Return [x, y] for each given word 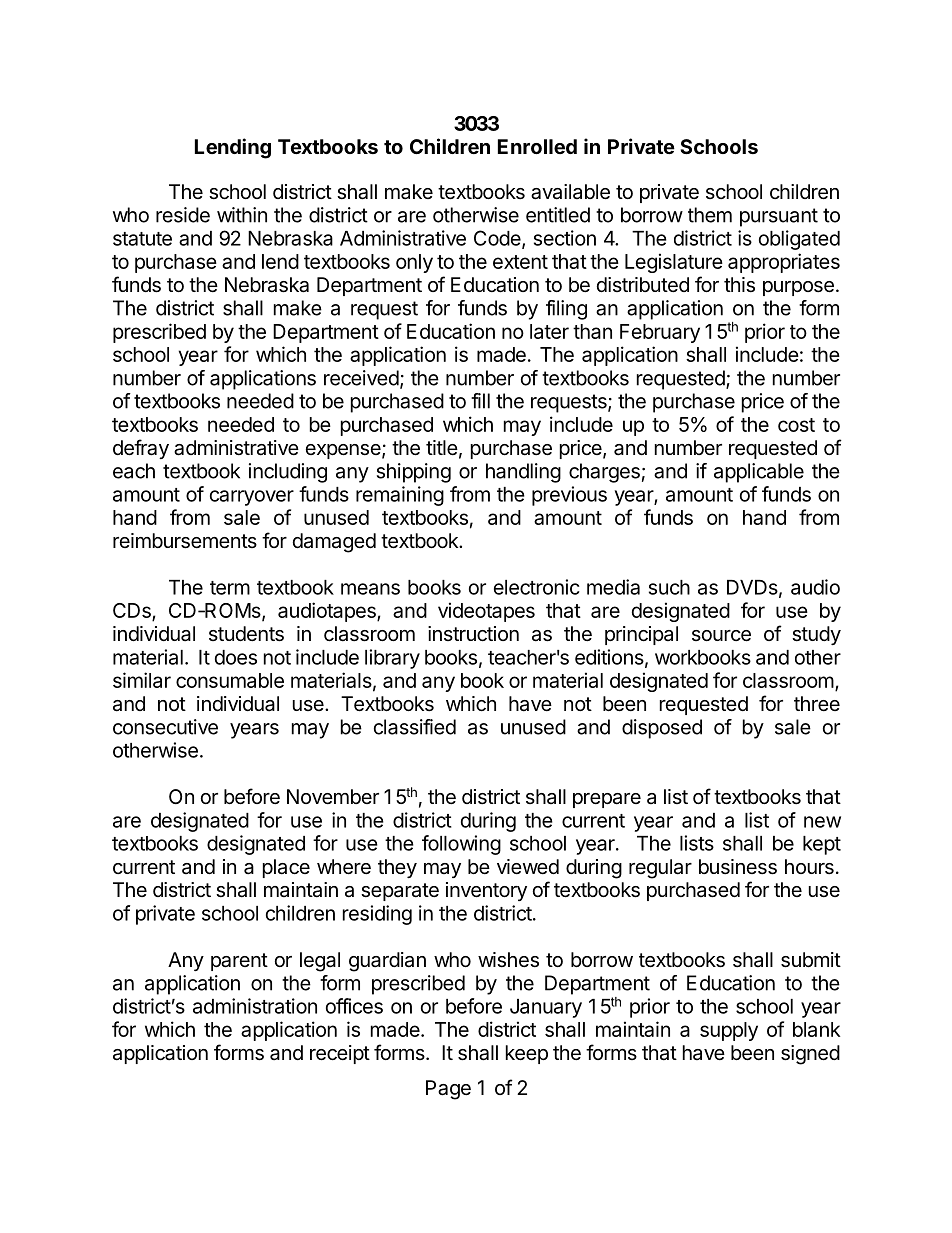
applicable [759, 473]
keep [527, 1054]
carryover [252, 498]
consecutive [165, 727]
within [242, 215]
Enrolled [537, 146]
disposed [662, 729]
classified [415, 727]
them [710, 215]
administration [255, 1006]
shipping [414, 473]
